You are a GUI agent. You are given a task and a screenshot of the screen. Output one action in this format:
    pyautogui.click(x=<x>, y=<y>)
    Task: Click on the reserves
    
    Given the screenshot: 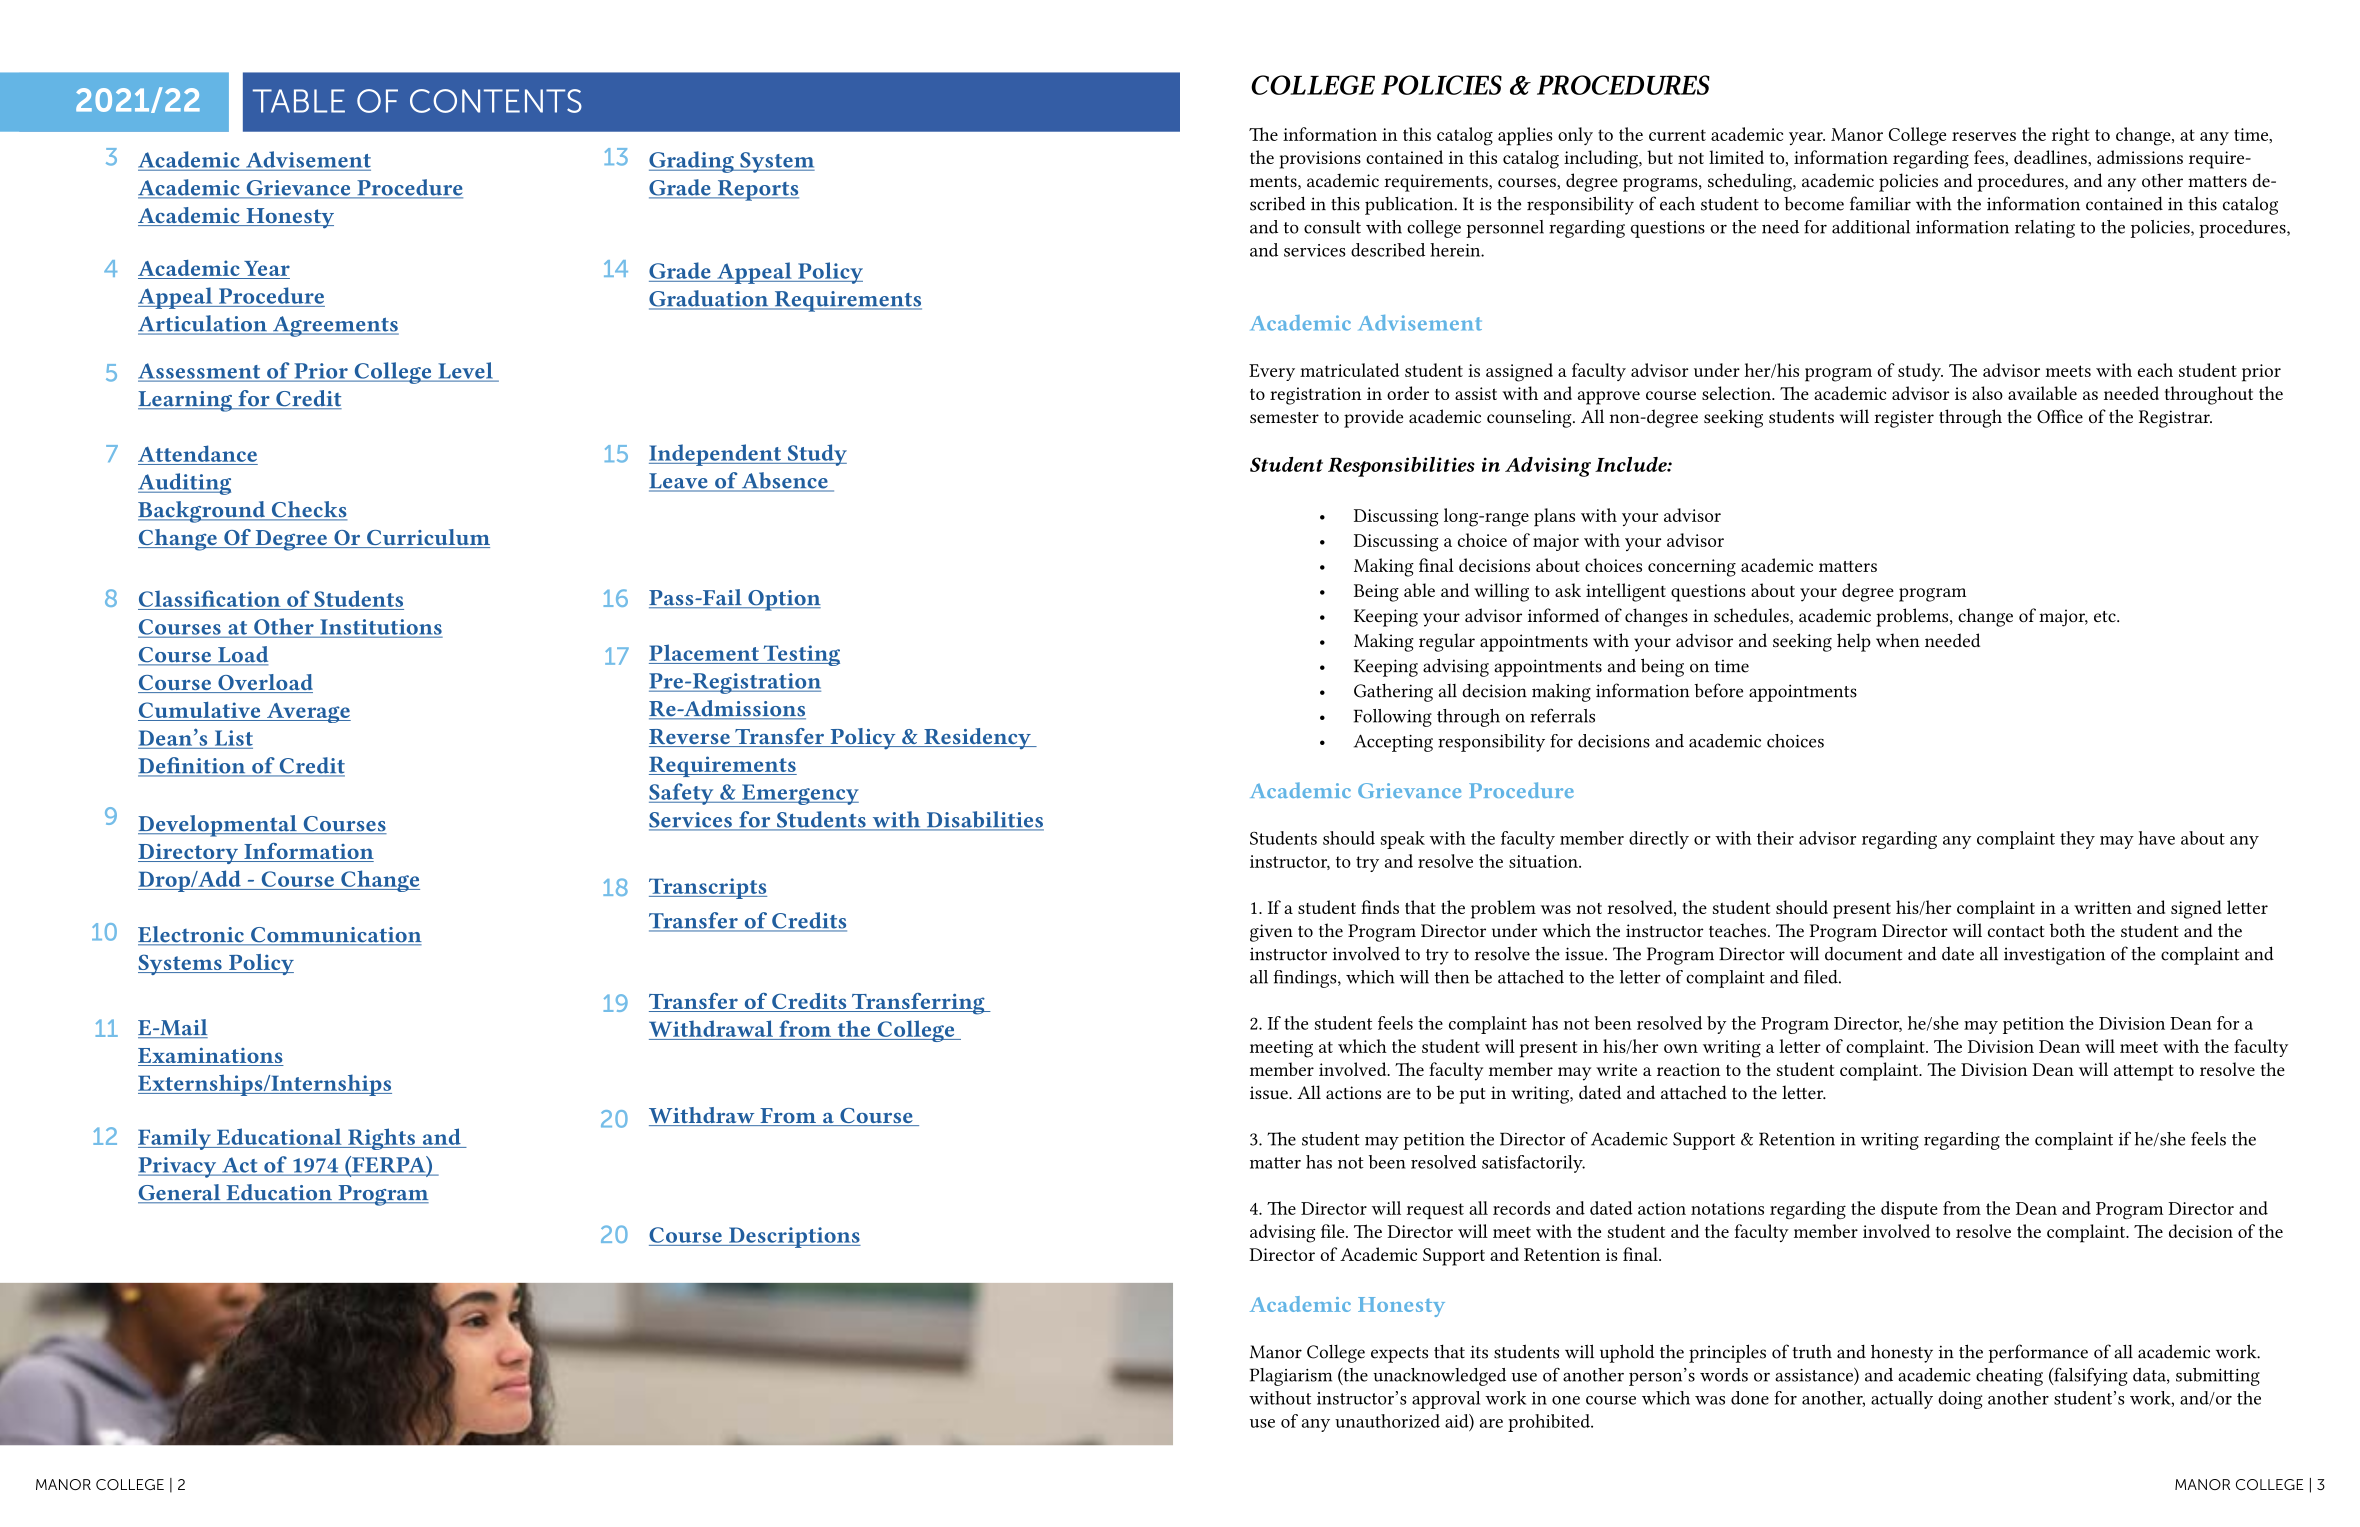 What is the action you would take?
    pyautogui.click(x=1984, y=136)
